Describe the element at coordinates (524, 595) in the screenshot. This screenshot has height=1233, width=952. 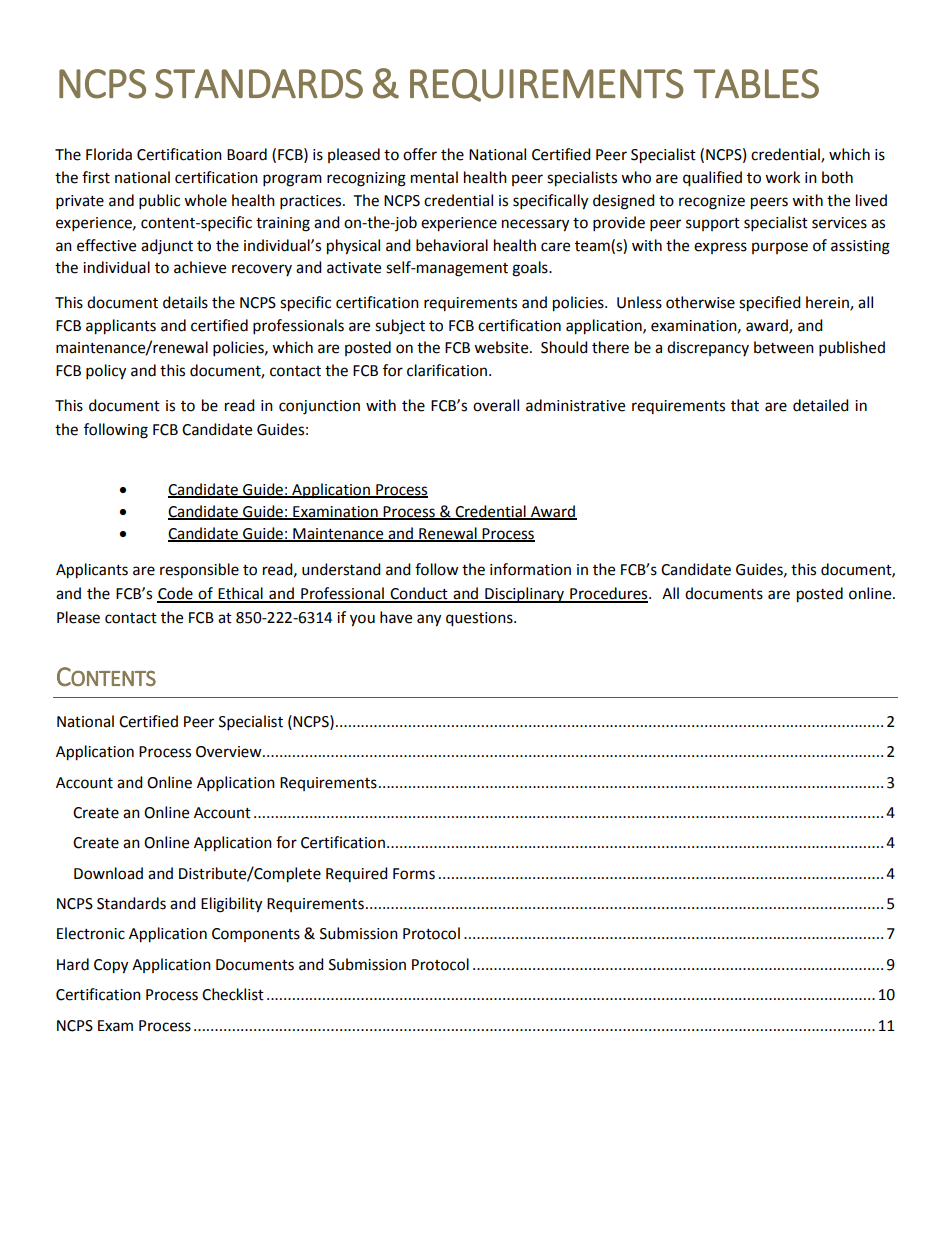
I see `Disciplinary` at that location.
